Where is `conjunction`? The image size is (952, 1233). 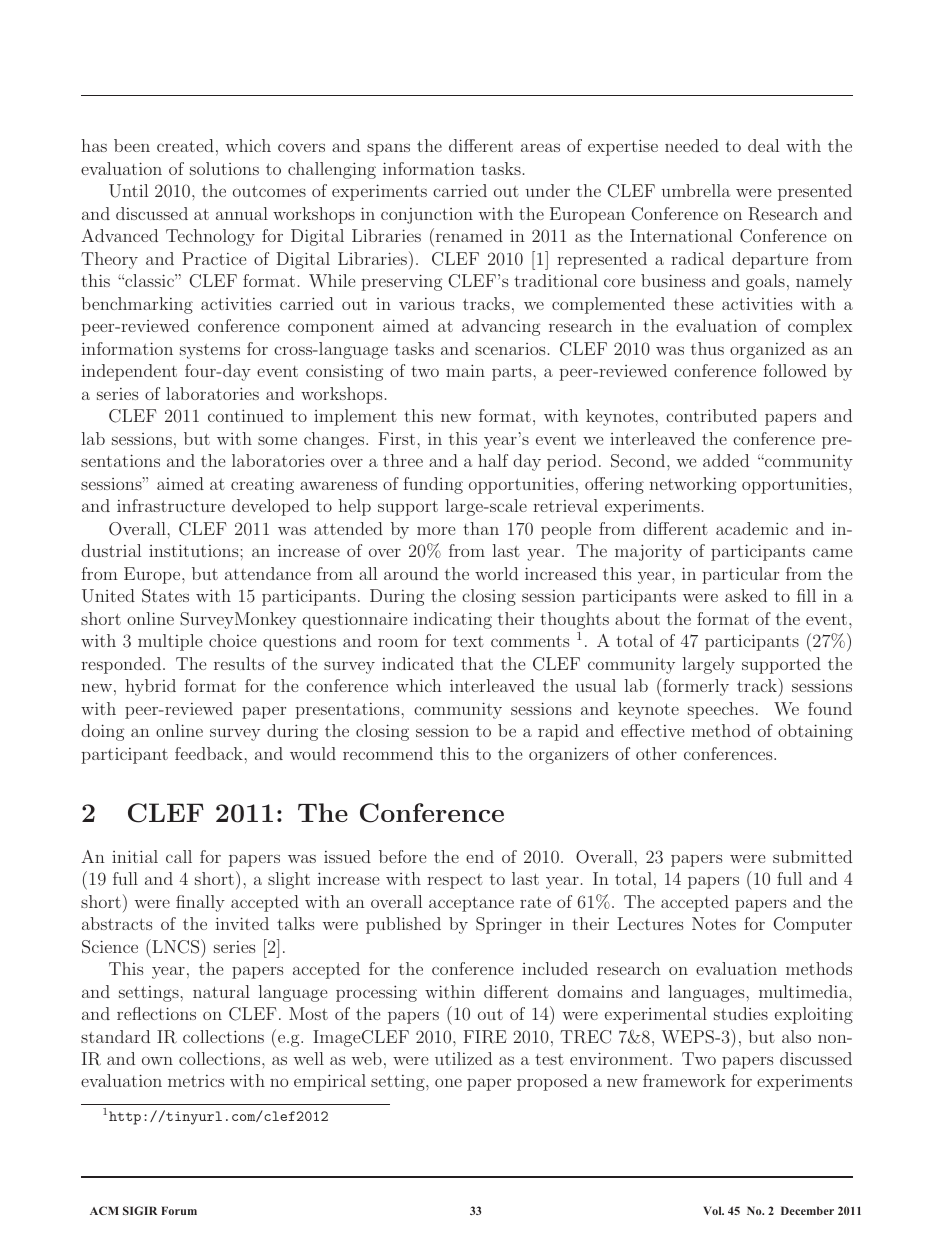
conjunction is located at coordinates (427, 216).
